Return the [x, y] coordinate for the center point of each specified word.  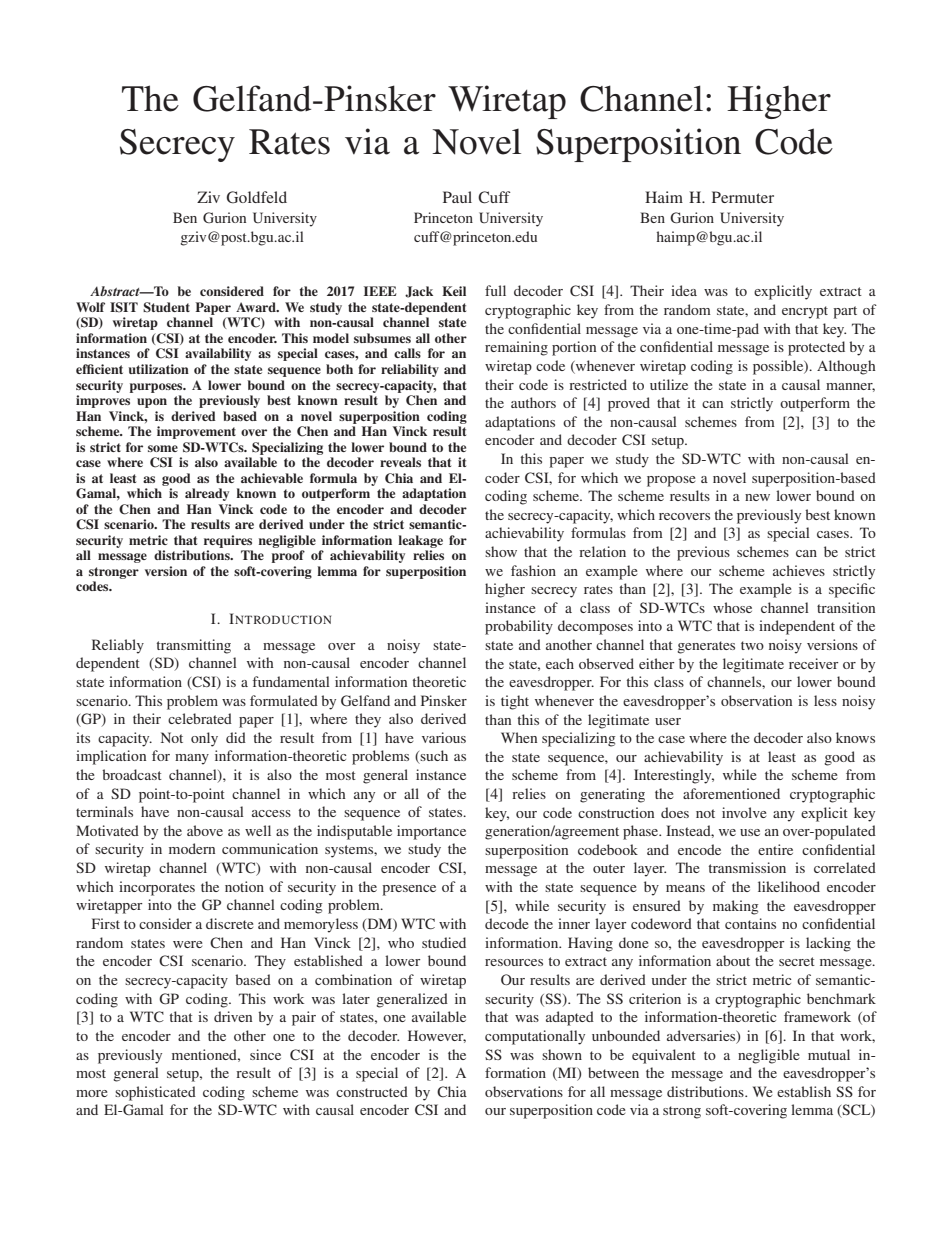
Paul [457, 197]
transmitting [194, 646]
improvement [196, 432]
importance [431, 832]
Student [166, 307]
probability [519, 627]
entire [775, 849]
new [757, 497]
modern [192, 848]
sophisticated [155, 1093]
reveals [400, 462]
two [752, 645]
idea [684, 290]
